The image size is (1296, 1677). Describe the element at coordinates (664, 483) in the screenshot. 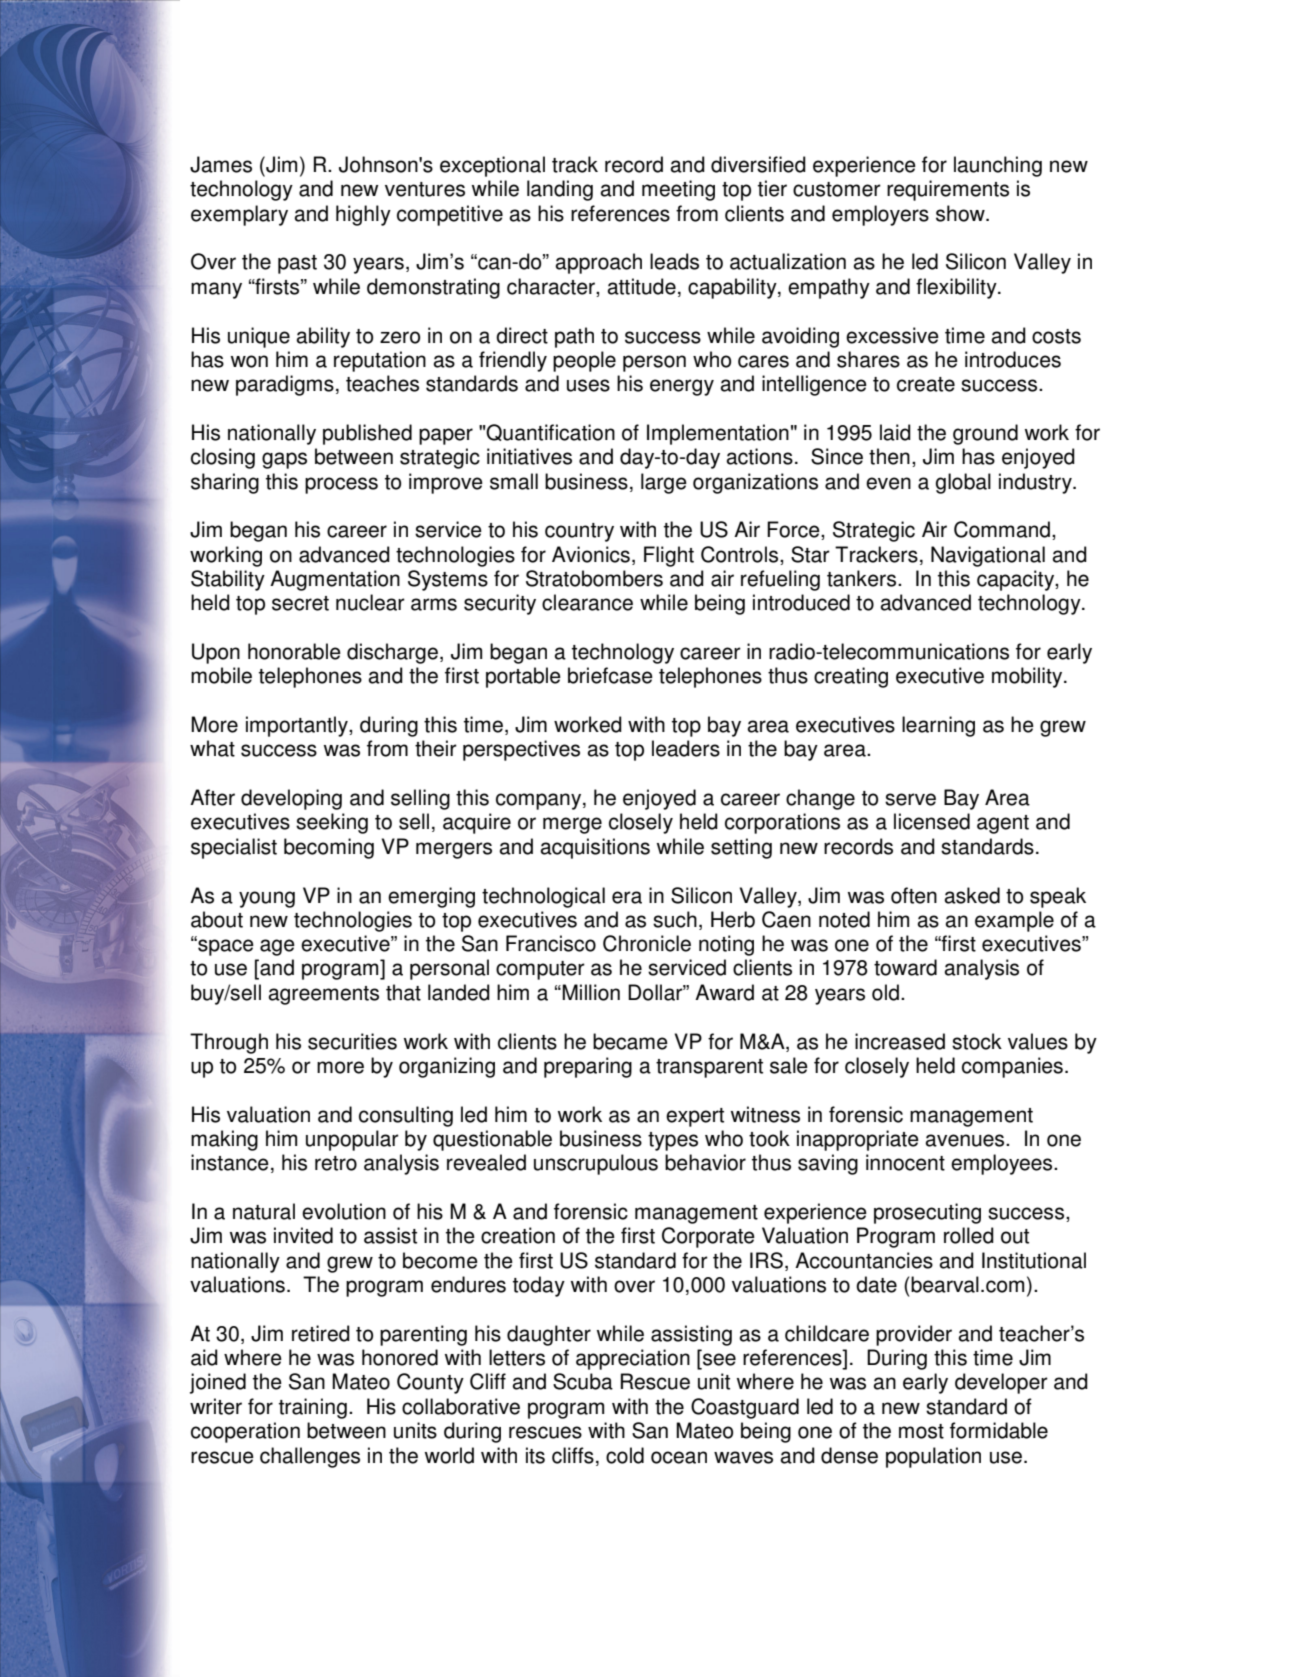

I see `large` at that location.
